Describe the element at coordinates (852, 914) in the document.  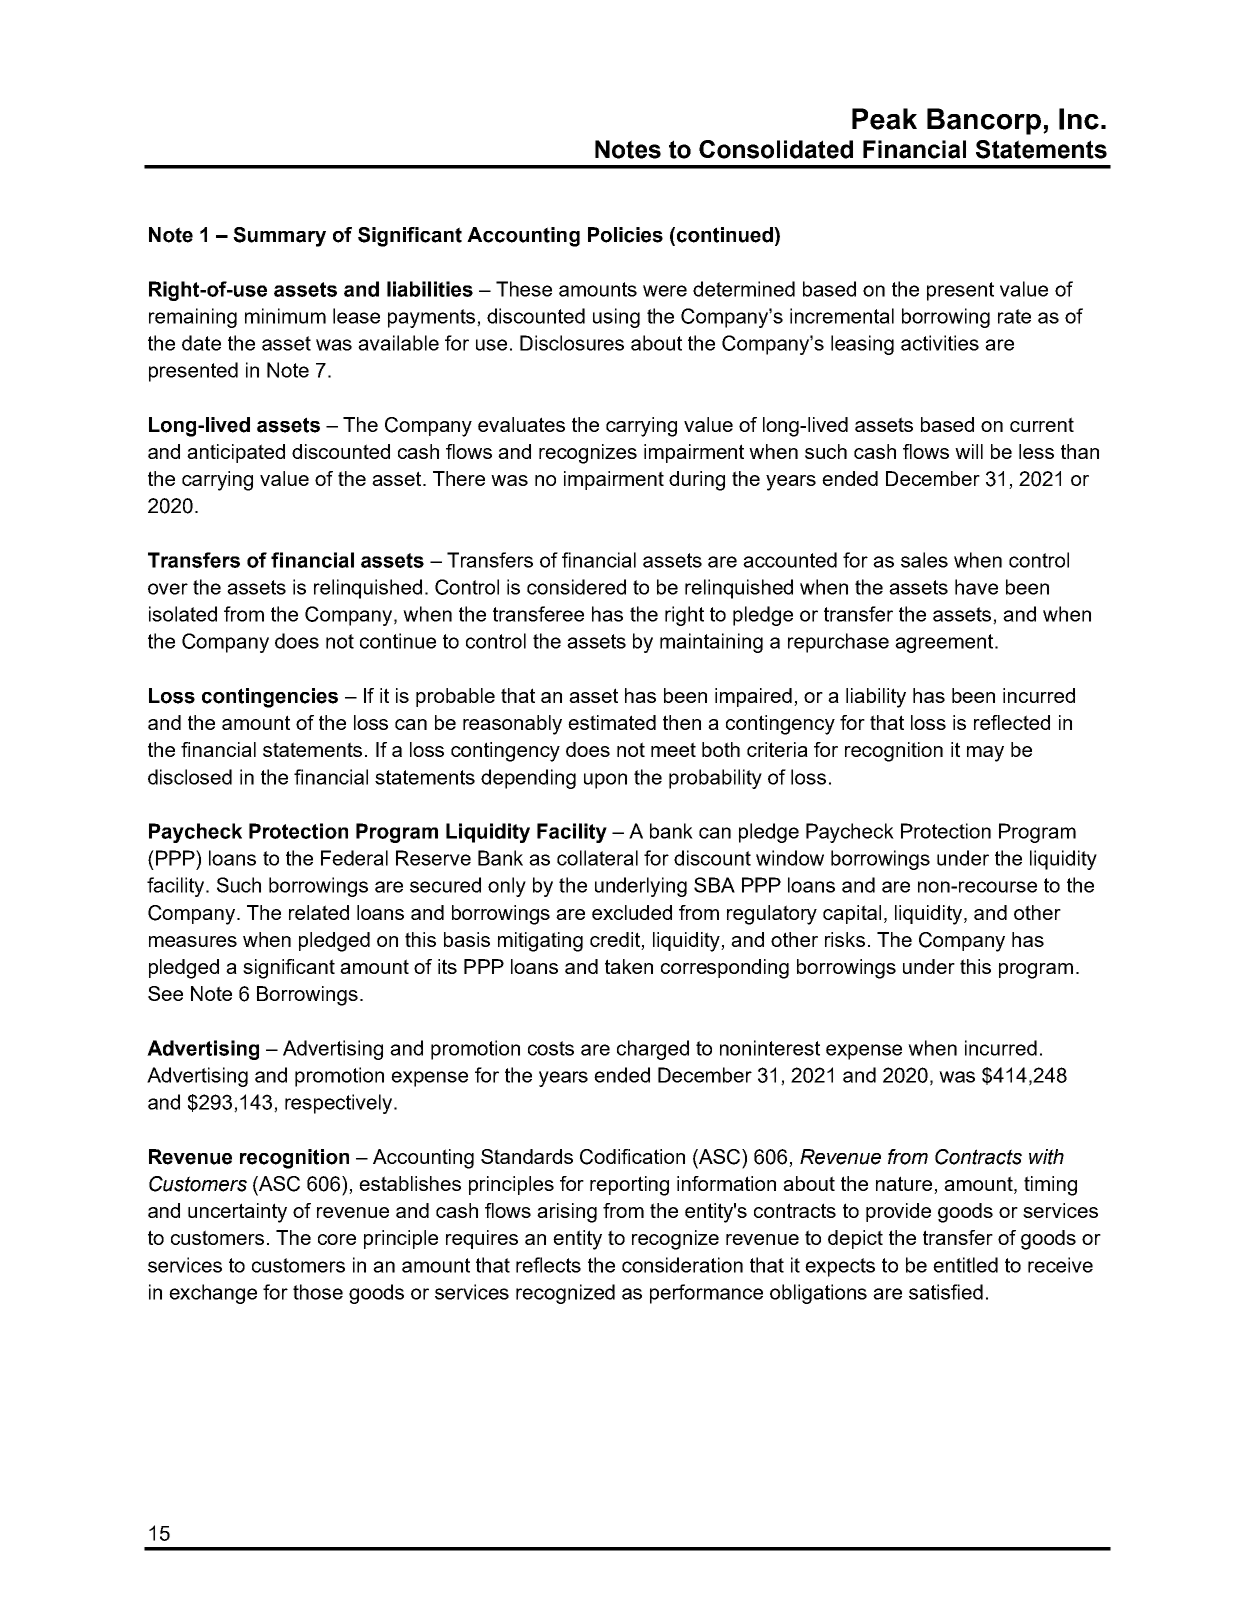
I see `capital` at that location.
